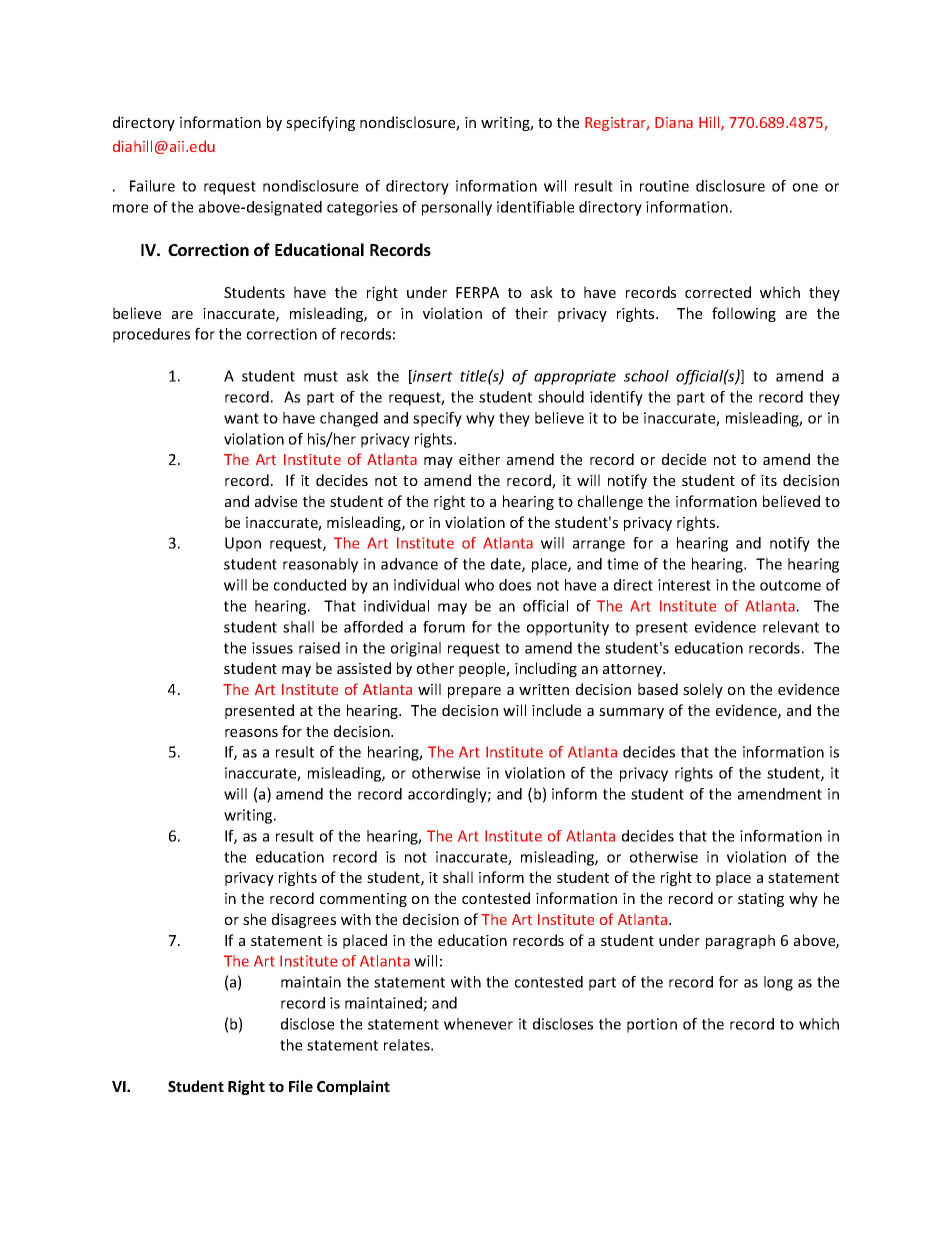 Image resolution: width=952 pixels, height=1233 pixels. I want to click on insert, so click(432, 377).
